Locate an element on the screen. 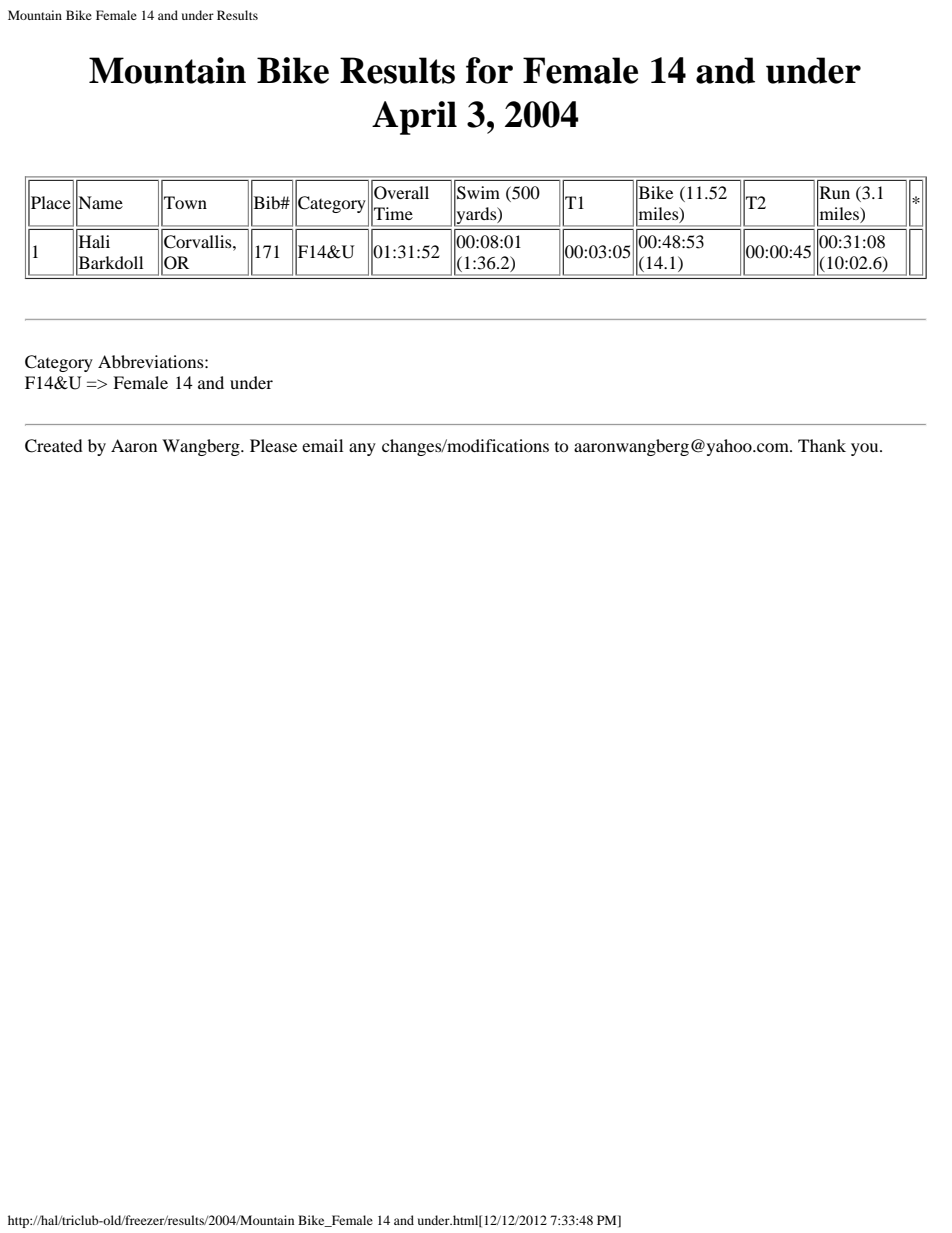  Created is located at coordinates (54, 446).
